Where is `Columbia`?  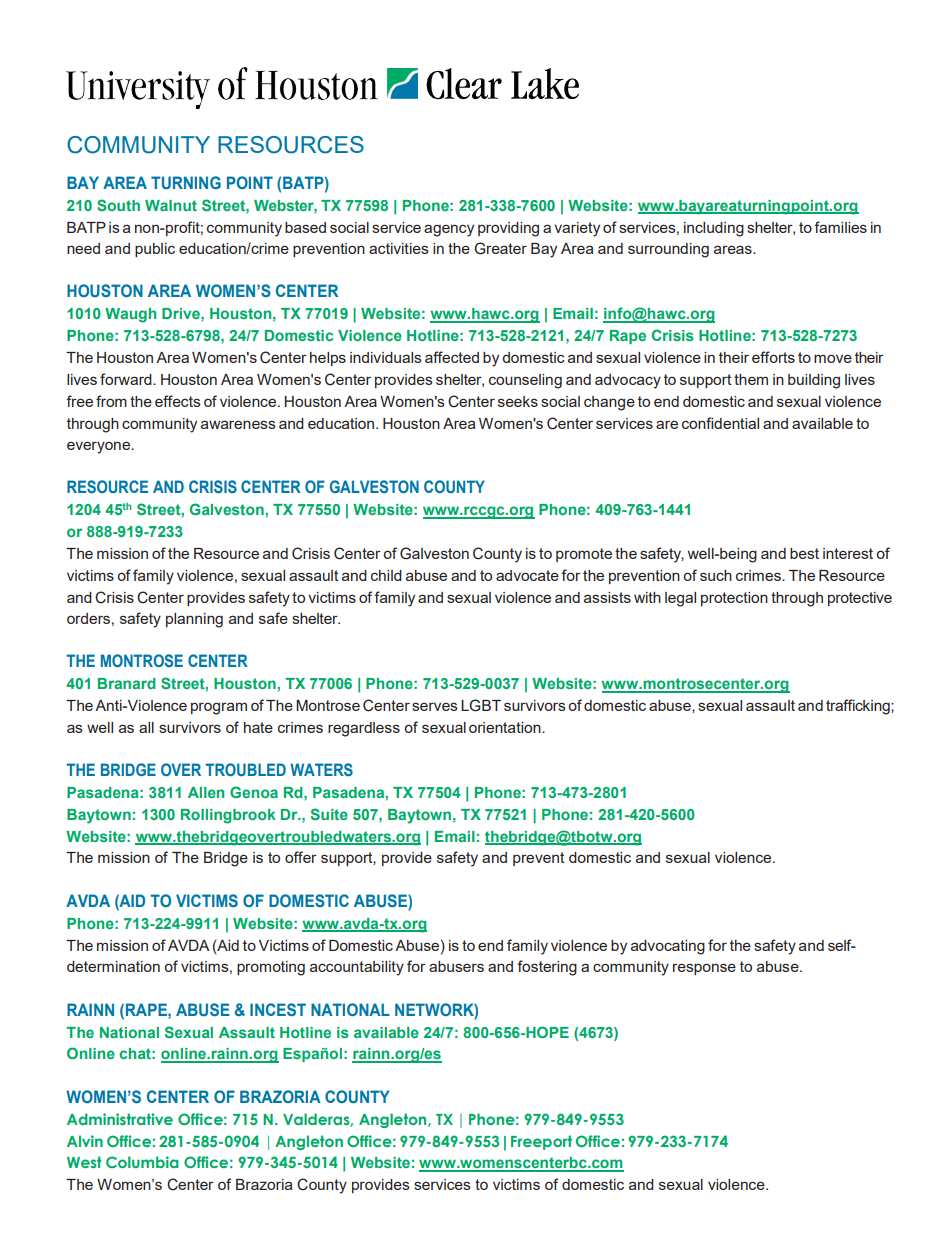 Columbia is located at coordinates (142, 1162).
